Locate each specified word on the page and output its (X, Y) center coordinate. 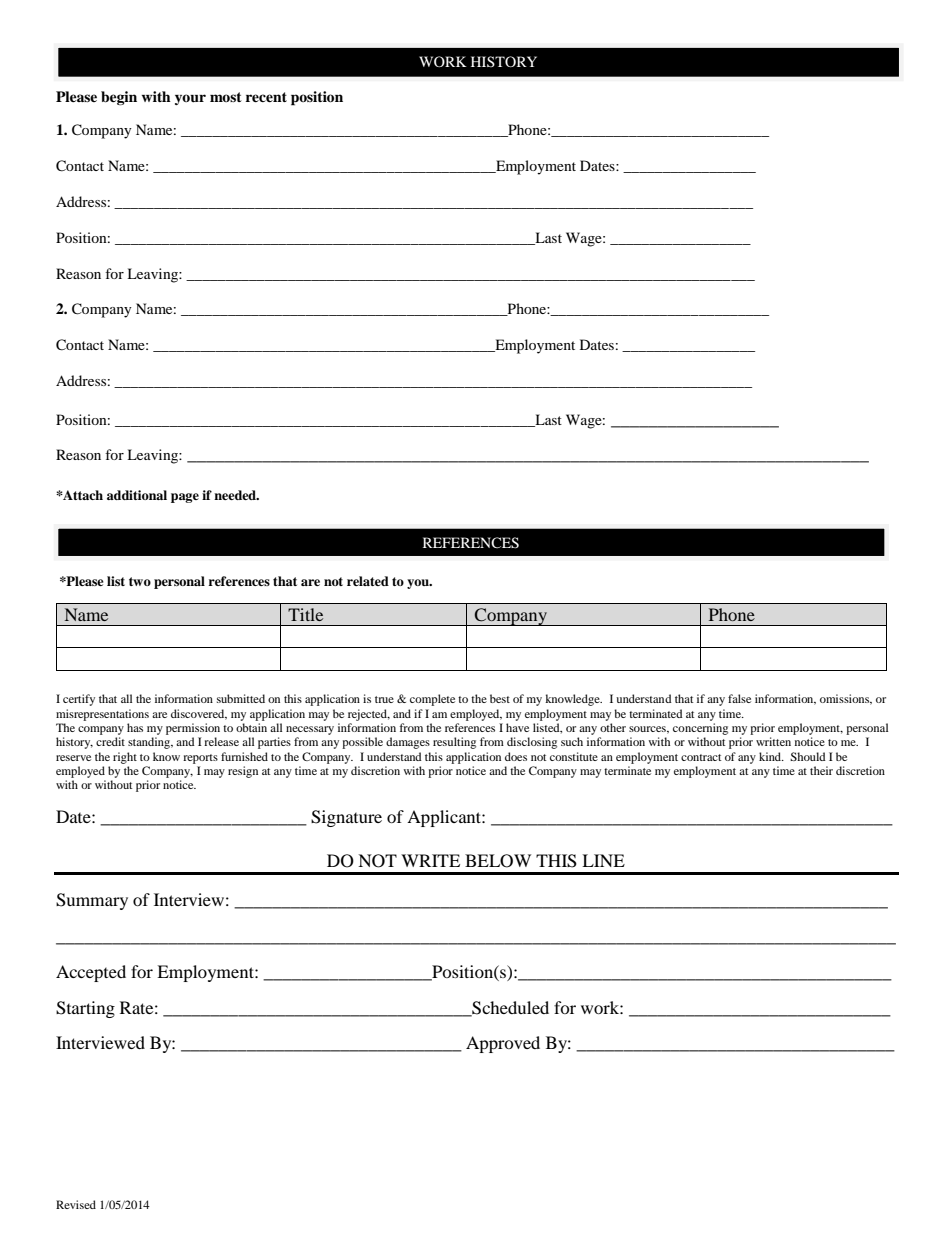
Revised (76, 1204)
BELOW (498, 861)
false (739, 698)
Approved (503, 1044)
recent (266, 97)
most (226, 97)
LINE (603, 860)
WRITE (430, 860)
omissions (846, 699)
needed (236, 495)
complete (432, 700)
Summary (92, 901)
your (190, 99)
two (140, 581)
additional (137, 495)
